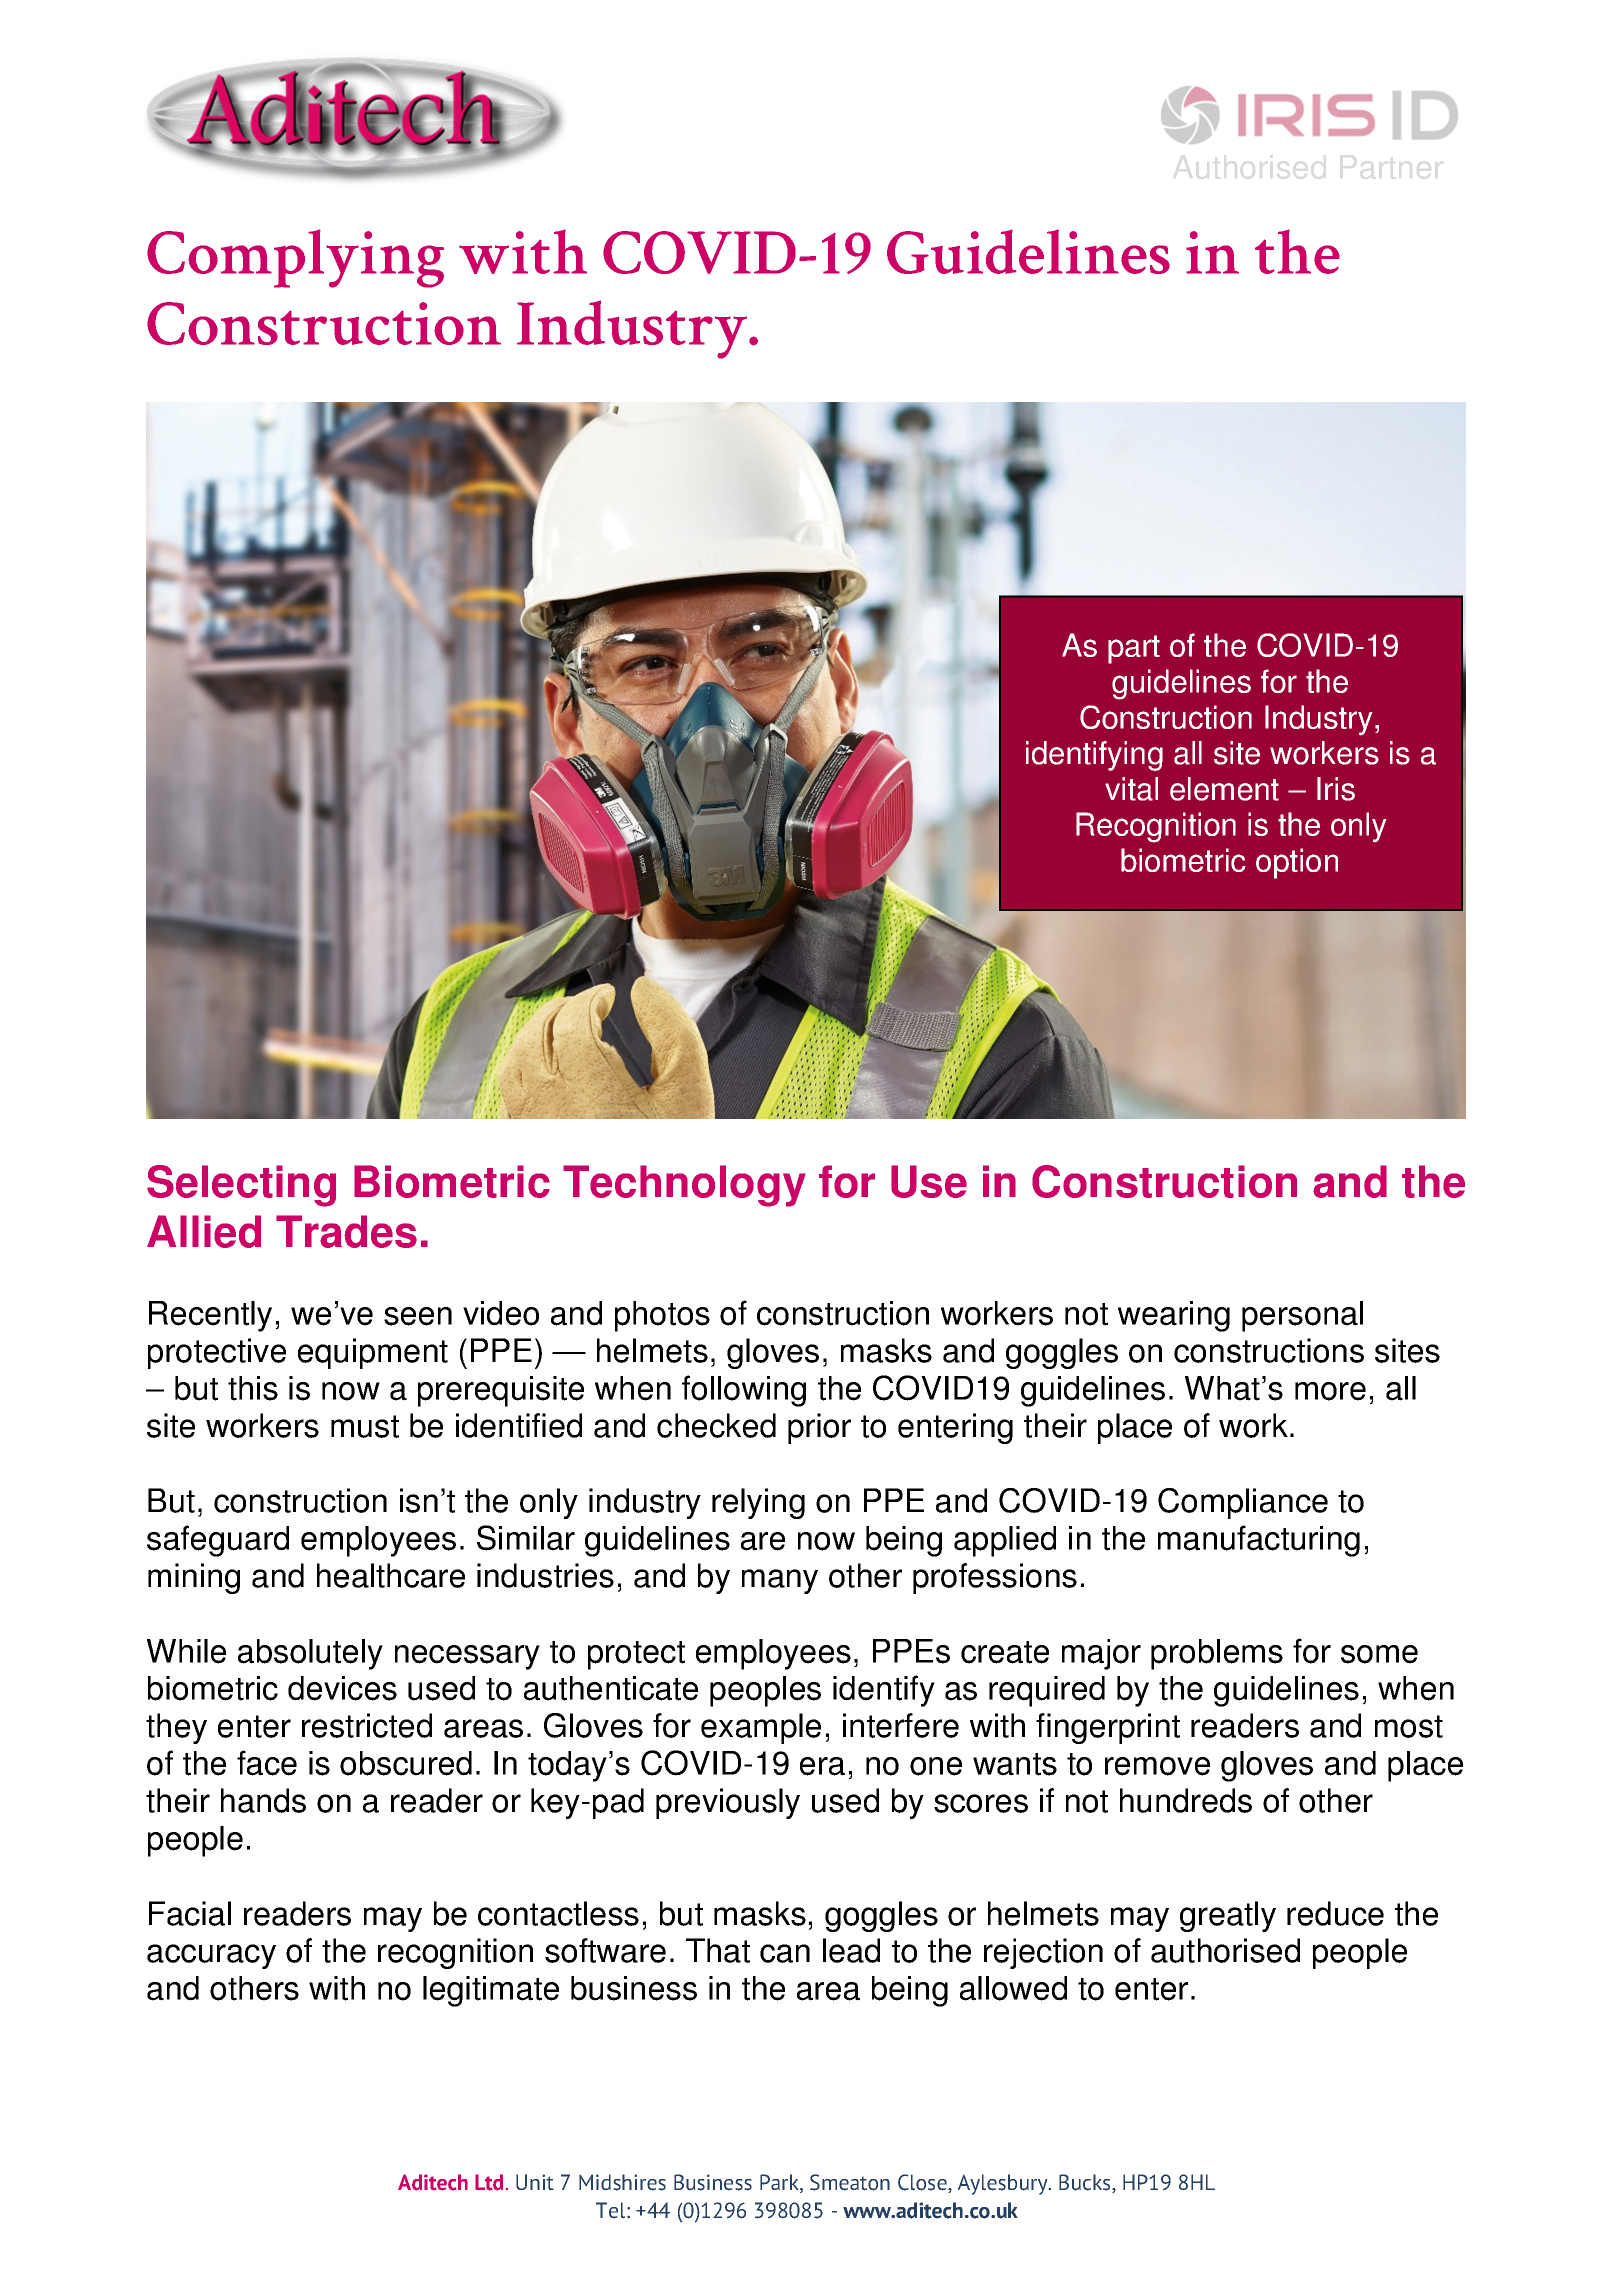  What do you see at coordinates (1224, 789) in the screenshot?
I see `element` at bounding box center [1224, 789].
